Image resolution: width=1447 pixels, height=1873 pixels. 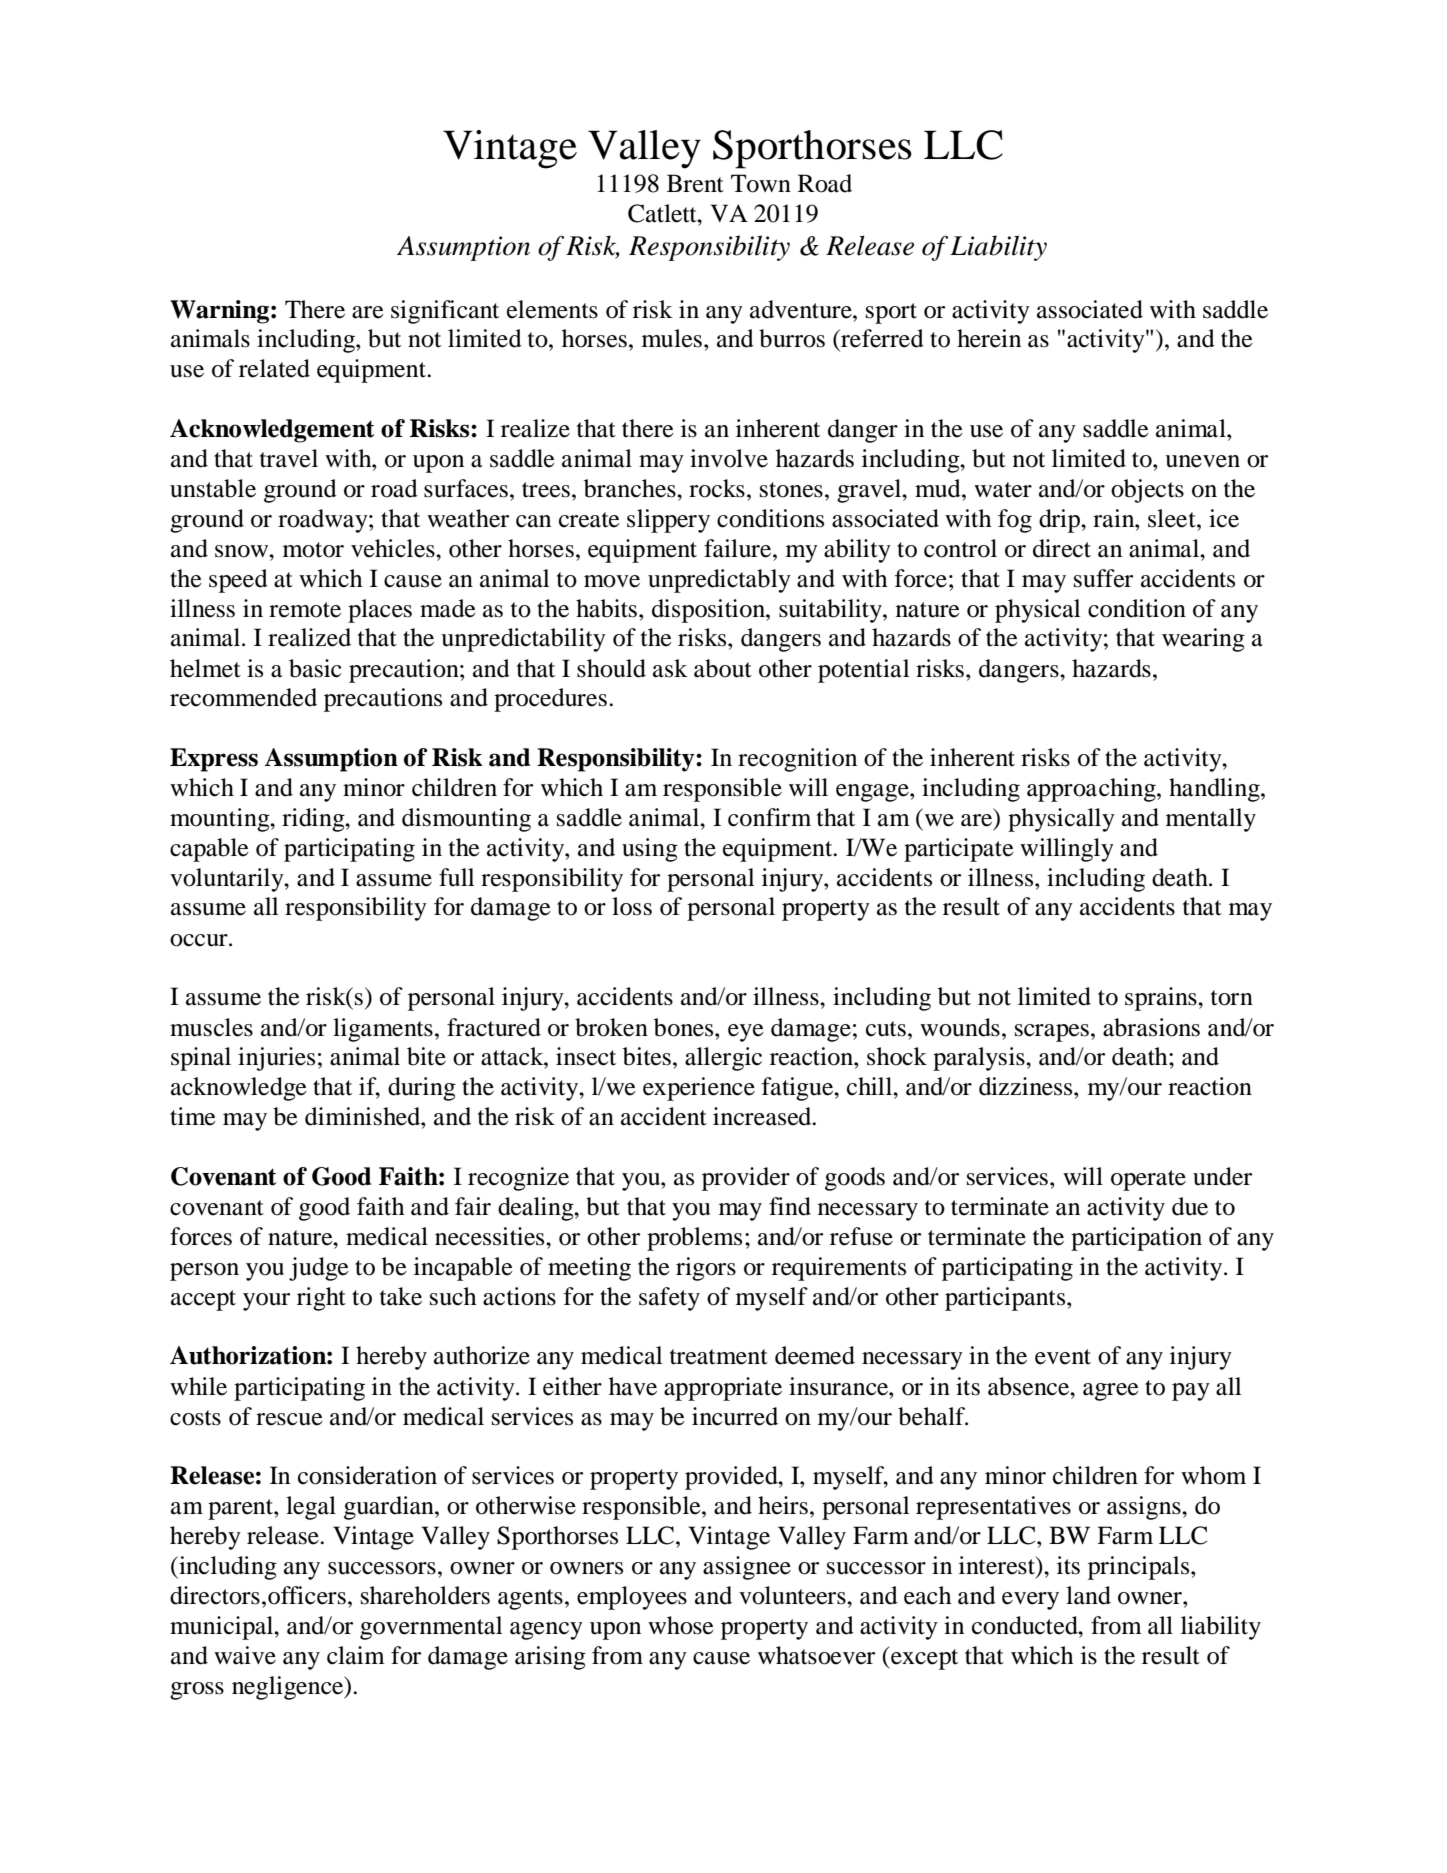 What do you see at coordinates (356, 1655) in the screenshot?
I see `claim` at bounding box center [356, 1655].
